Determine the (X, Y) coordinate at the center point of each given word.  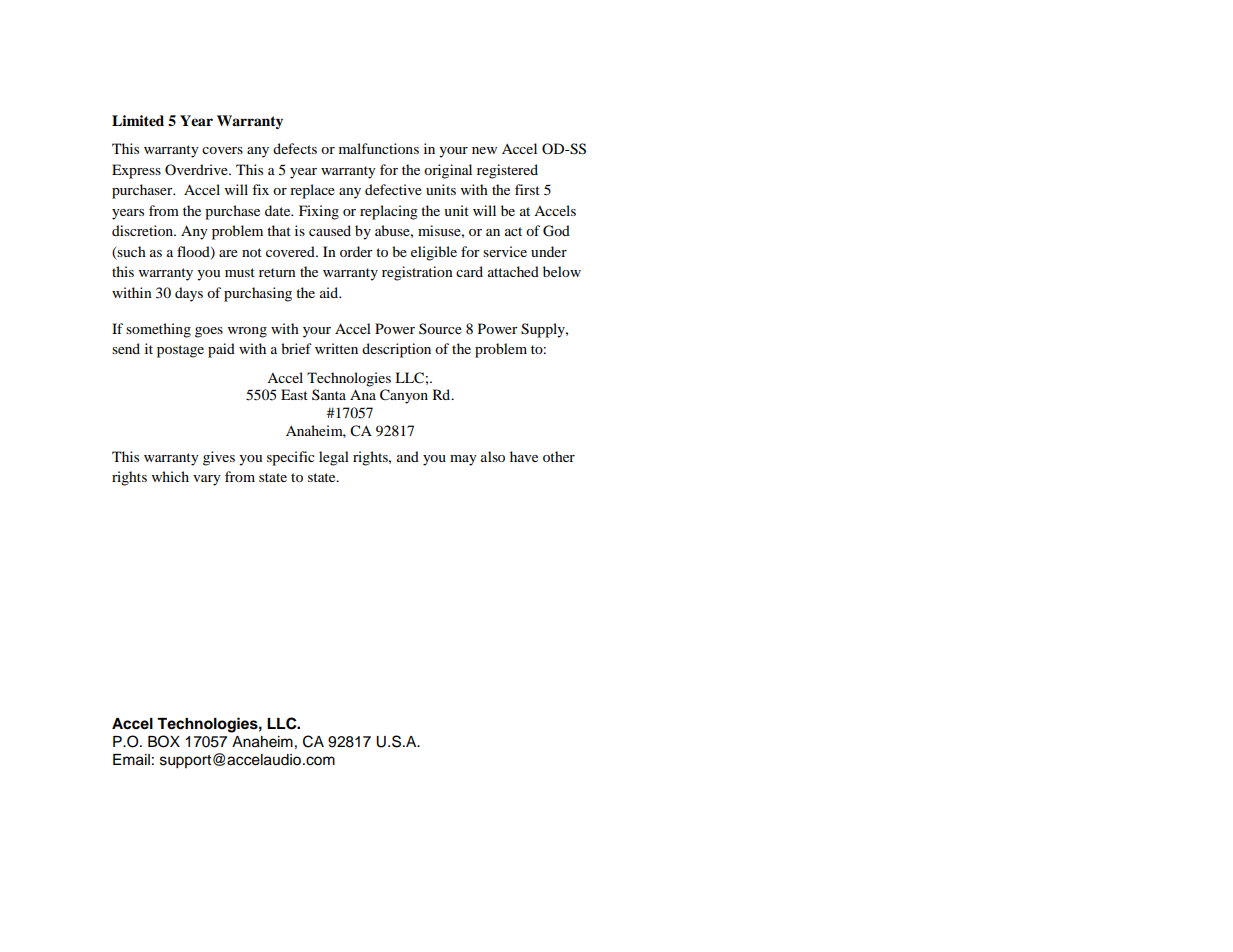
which (170, 476)
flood (194, 252)
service (505, 251)
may (463, 460)
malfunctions (379, 148)
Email (131, 760)
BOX (164, 741)
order (356, 251)
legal (334, 458)
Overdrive (197, 169)
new (484, 150)
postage (180, 351)
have (524, 456)
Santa (329, 394)
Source (440, 328)
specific (291, 458)
